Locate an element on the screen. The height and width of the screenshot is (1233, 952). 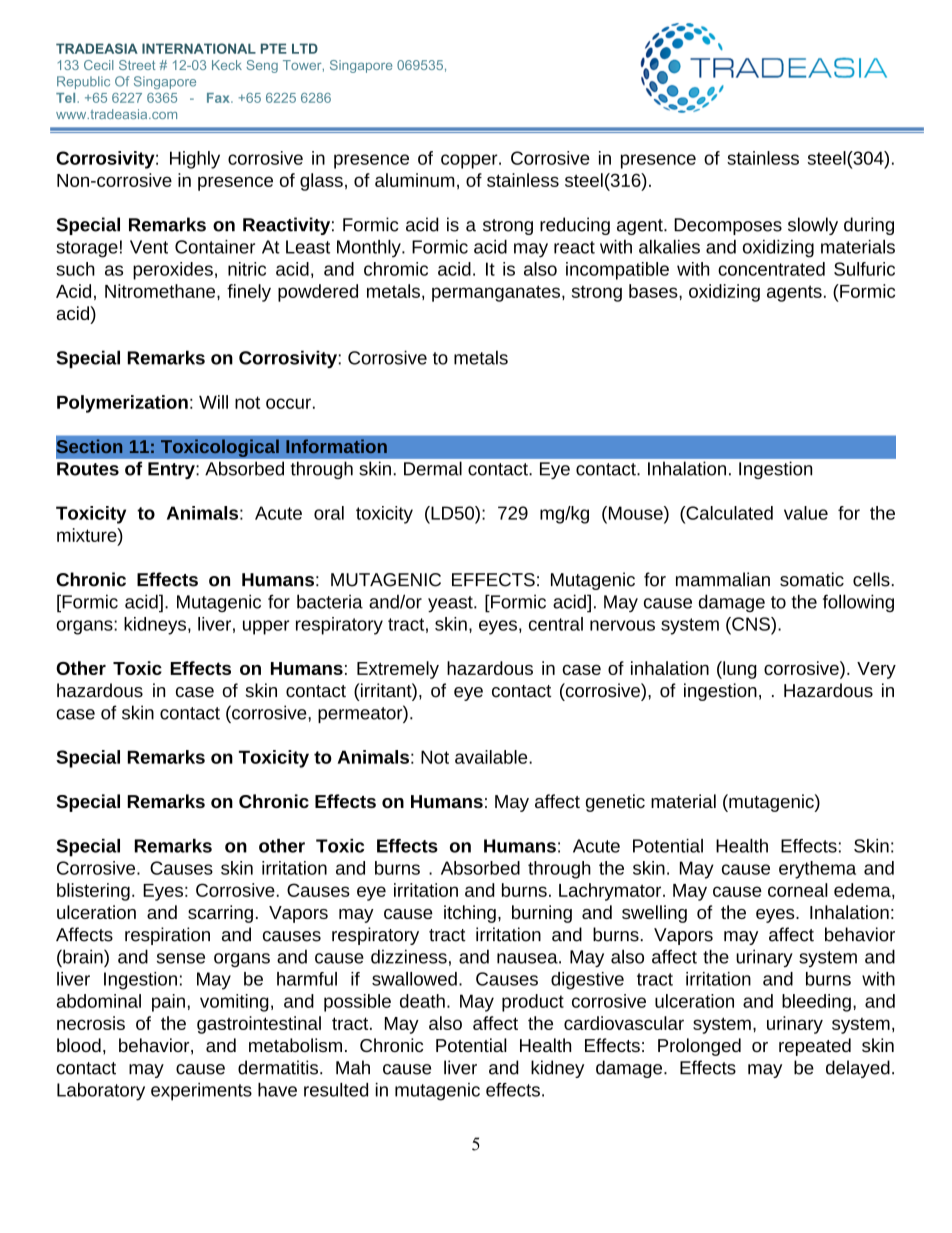
Street is located at coordinates (137, 65).
